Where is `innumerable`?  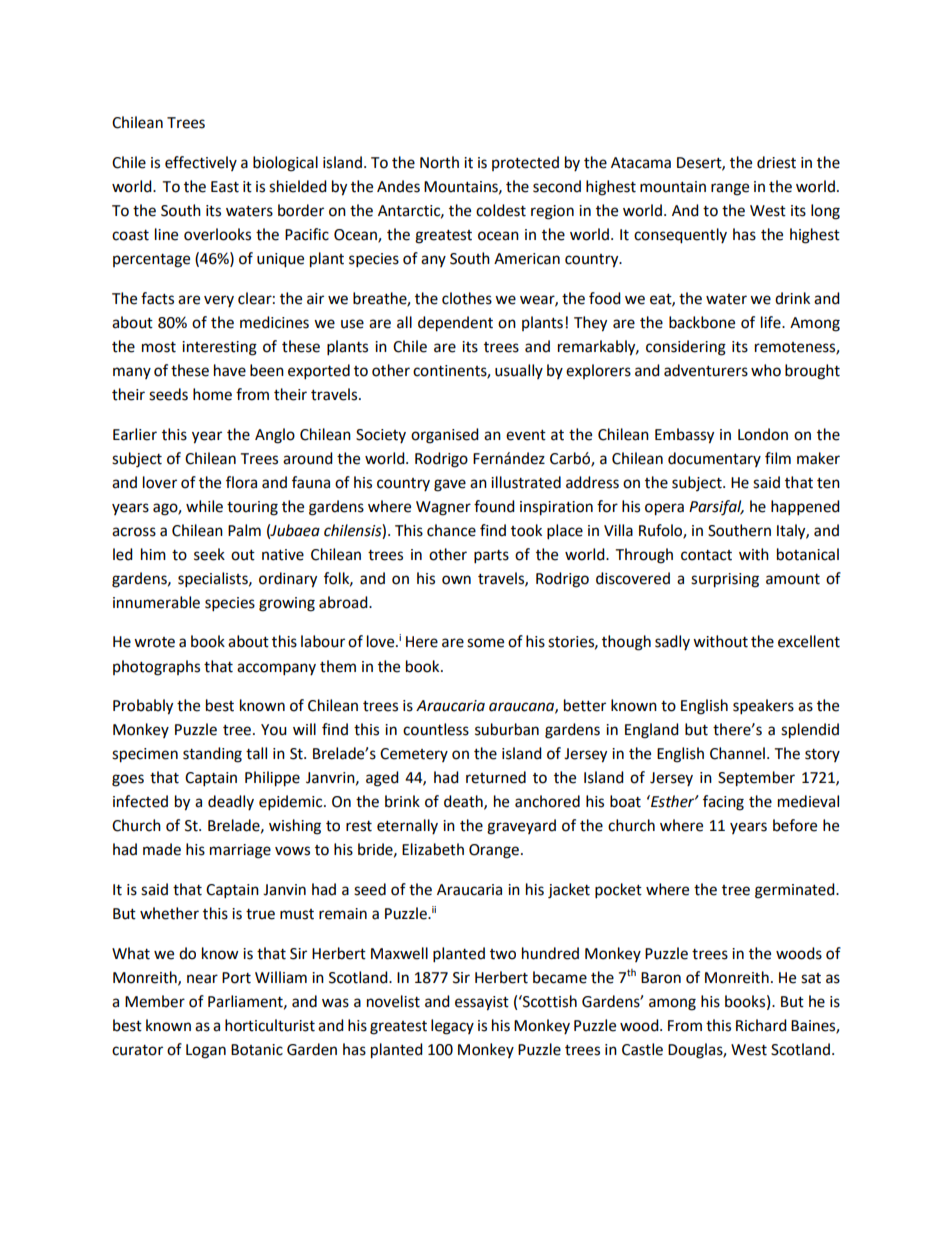 innumerable is located at coordinates (156, 602).
